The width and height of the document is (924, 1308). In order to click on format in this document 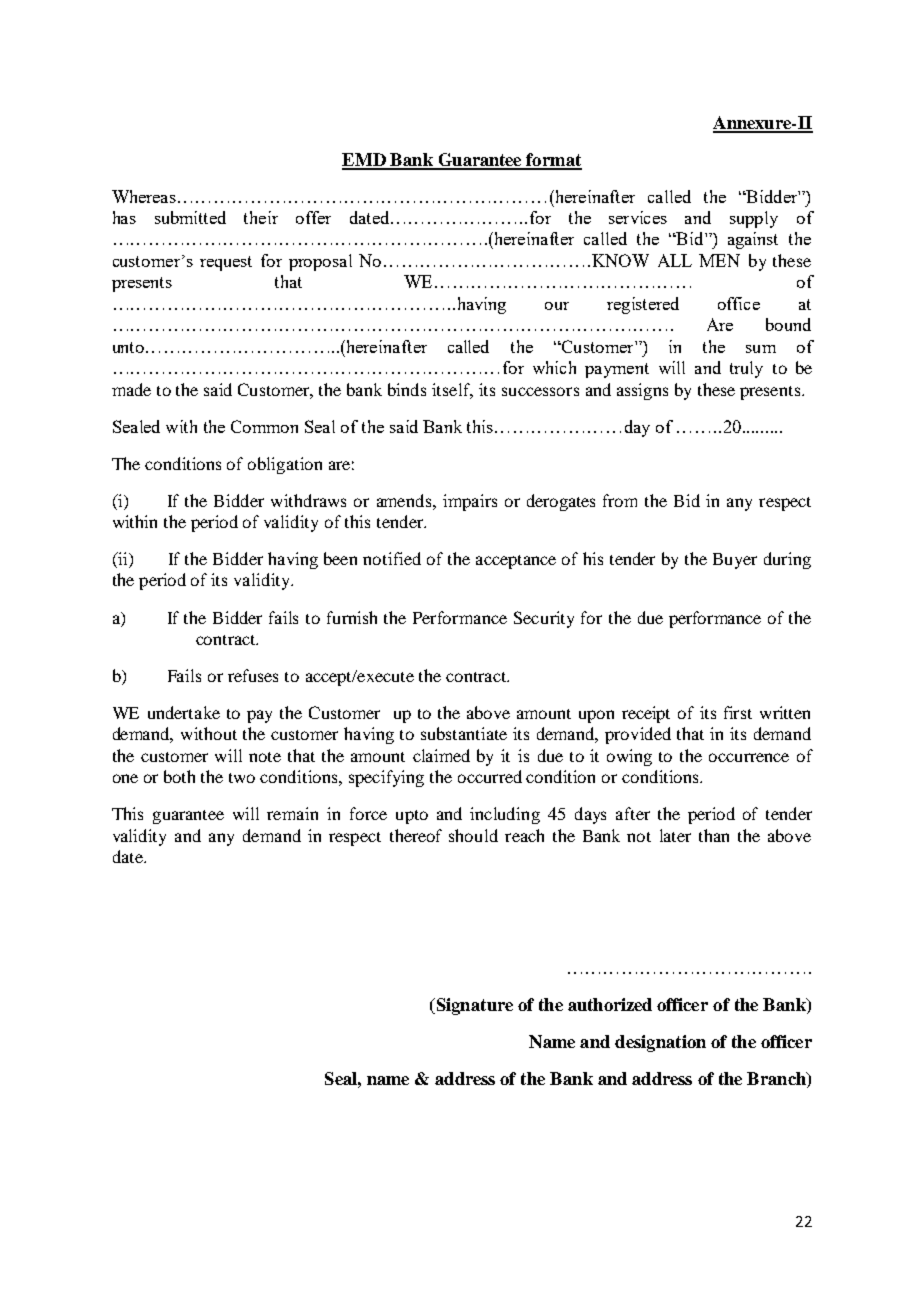, I will do `click(553, 161)`.
